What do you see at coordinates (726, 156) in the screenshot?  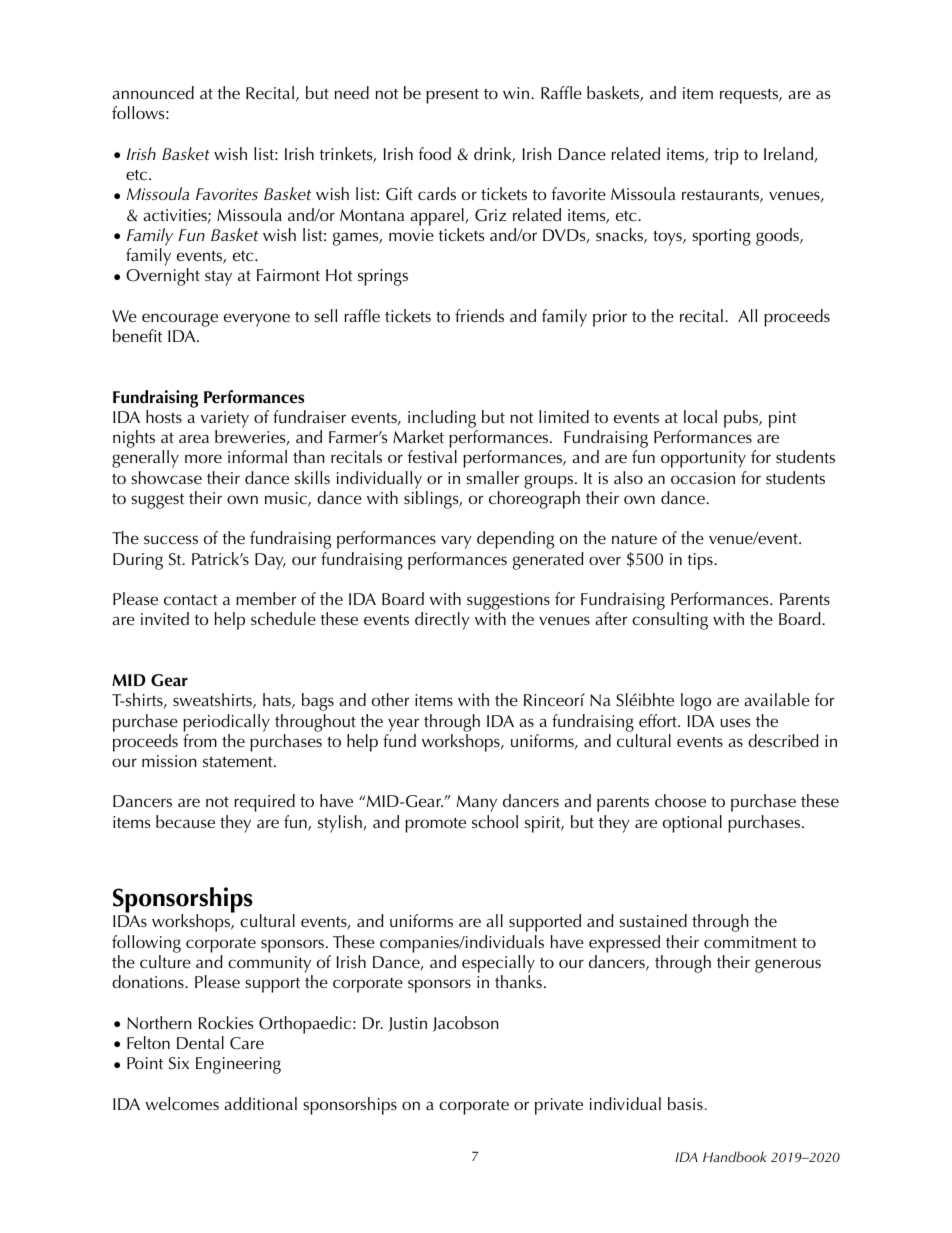 I see `trip` at bounding box center [726, 156].
